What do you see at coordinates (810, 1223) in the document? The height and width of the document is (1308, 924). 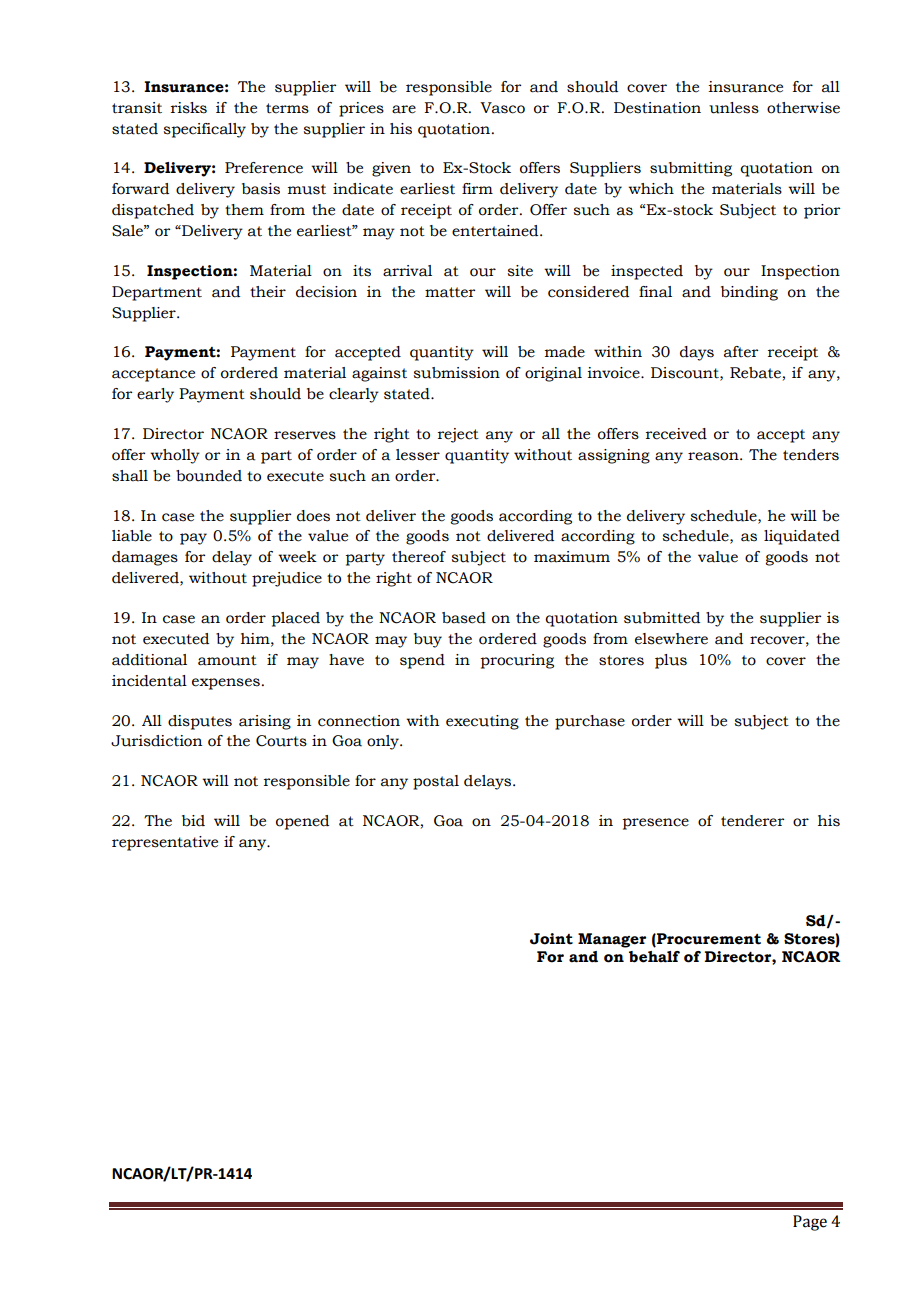 I see `Page` at bounding box center [810, 1223].
